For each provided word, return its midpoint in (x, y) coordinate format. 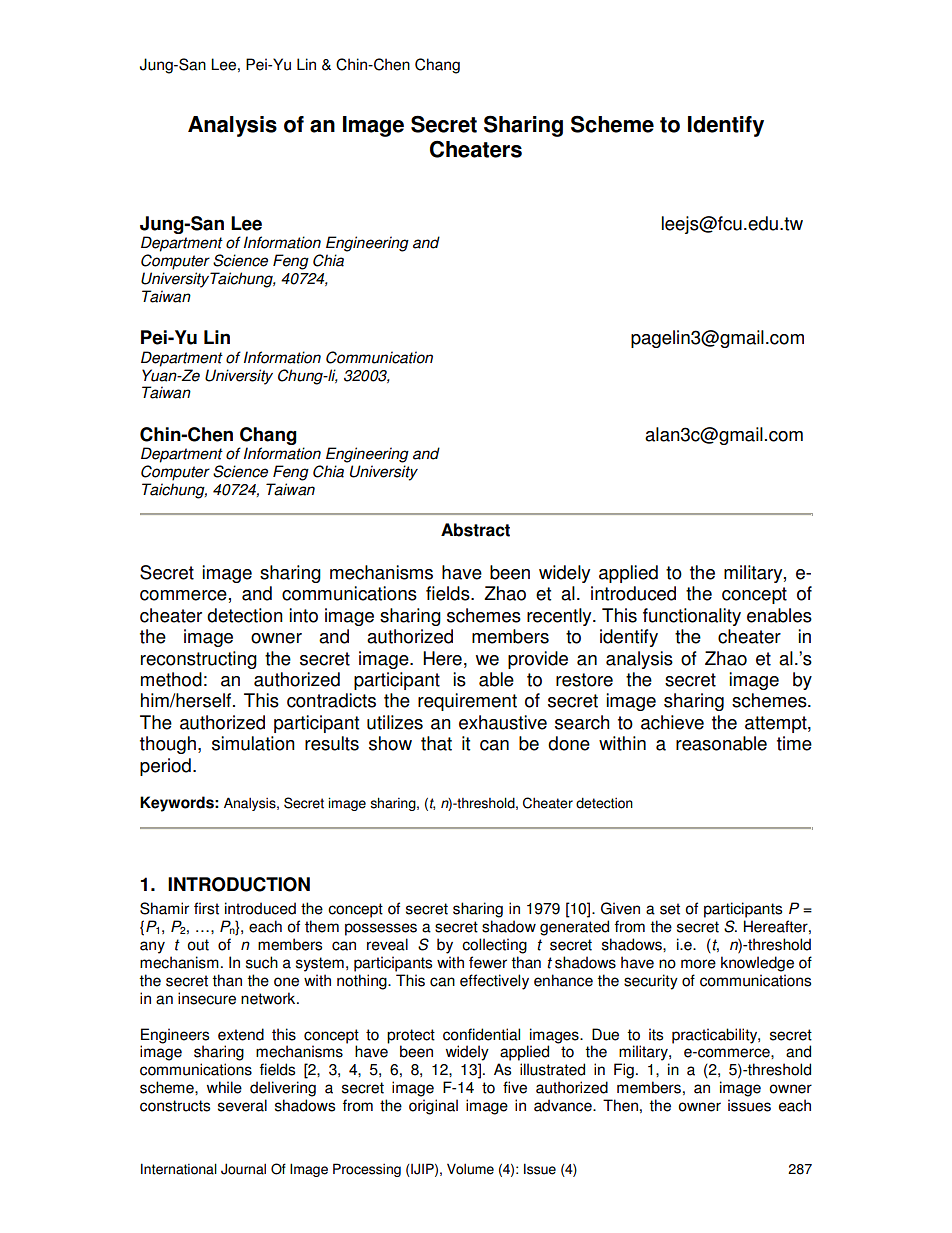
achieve (672, 722)
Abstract (475, 530)
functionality (692, 617)
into (303, 615)
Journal (243, 1169)
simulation (253, 743)
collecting (494, 946)
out (198, 945)
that (436, 743)
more (698, 964)
